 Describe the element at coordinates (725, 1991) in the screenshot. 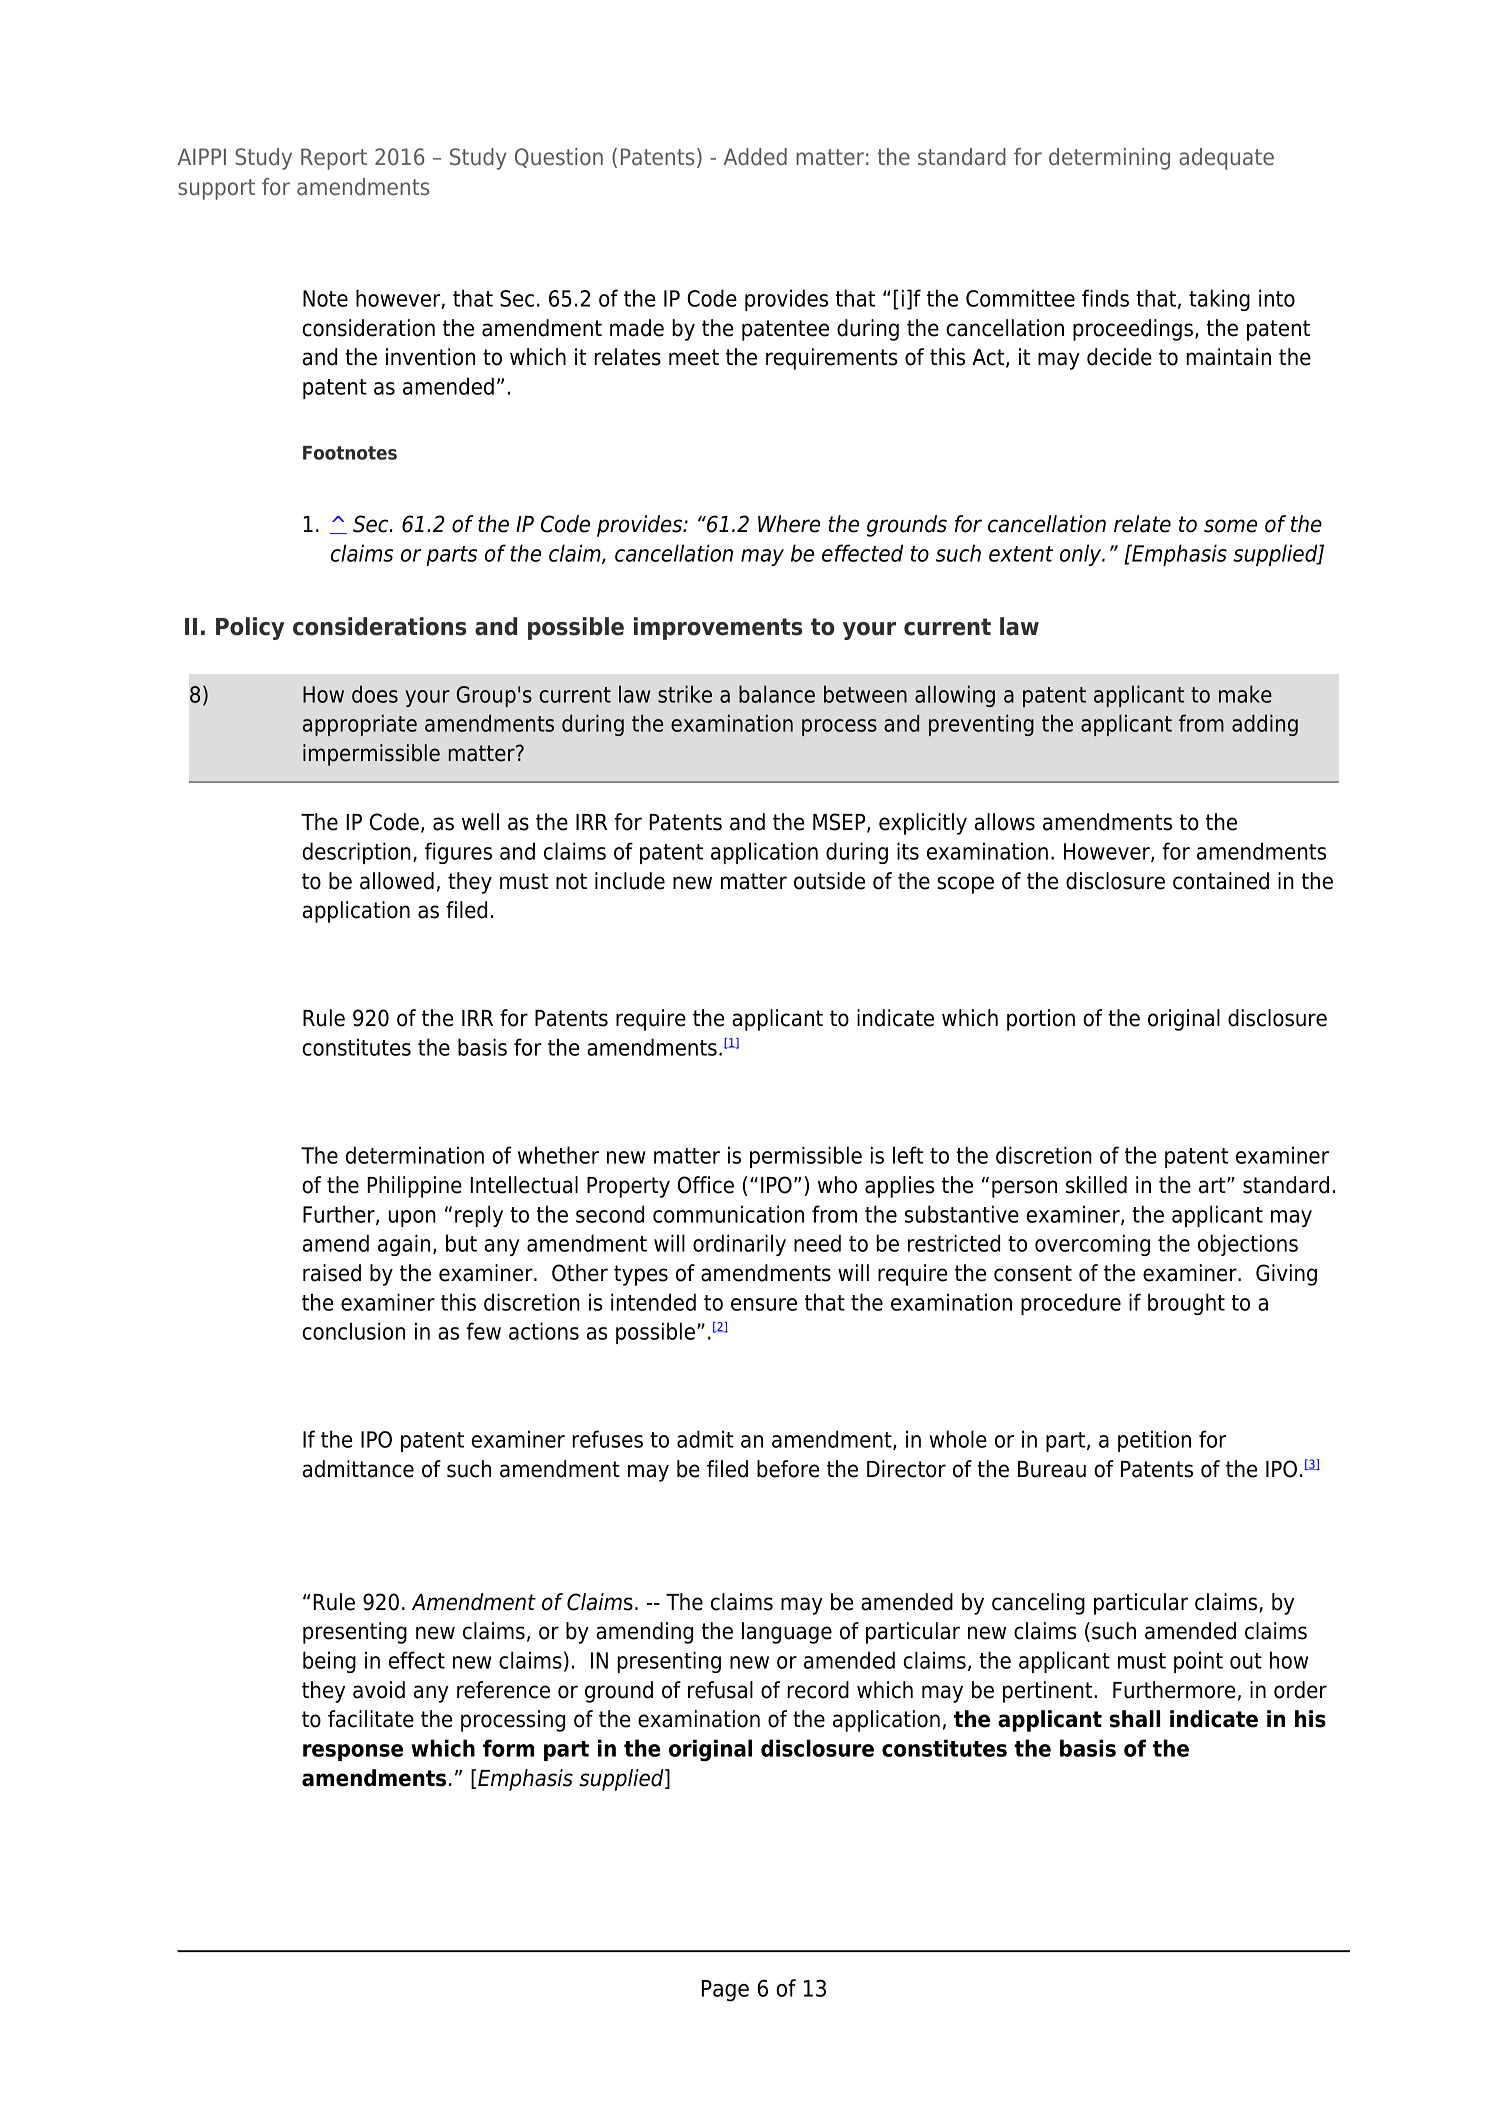

I see `Page` at that location.
